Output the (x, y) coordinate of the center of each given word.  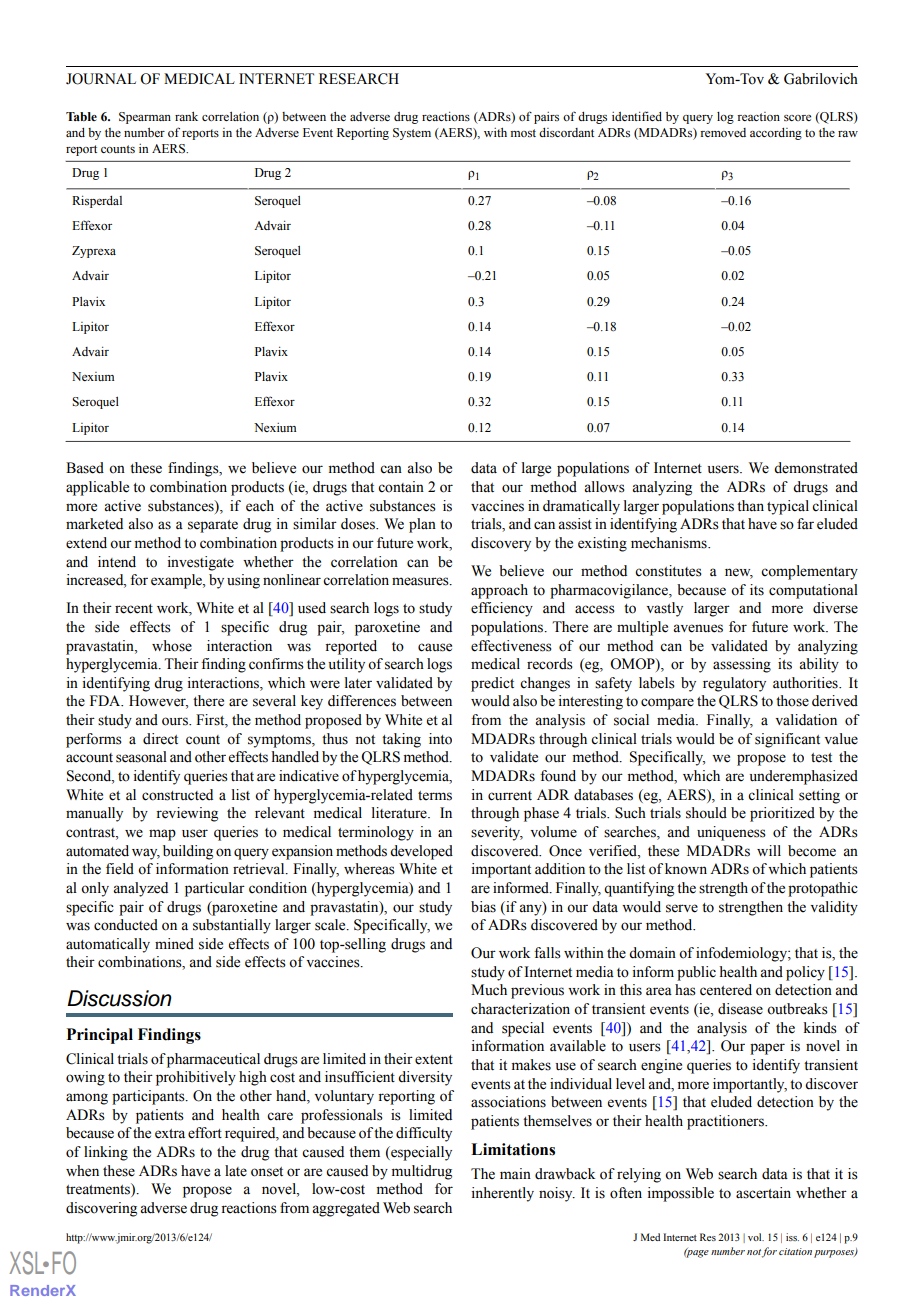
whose (172, 646)
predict (492, 684)
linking (106, 1153)
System (412, 134)
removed (723, 132)
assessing (742, 665)
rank (186, 116)
